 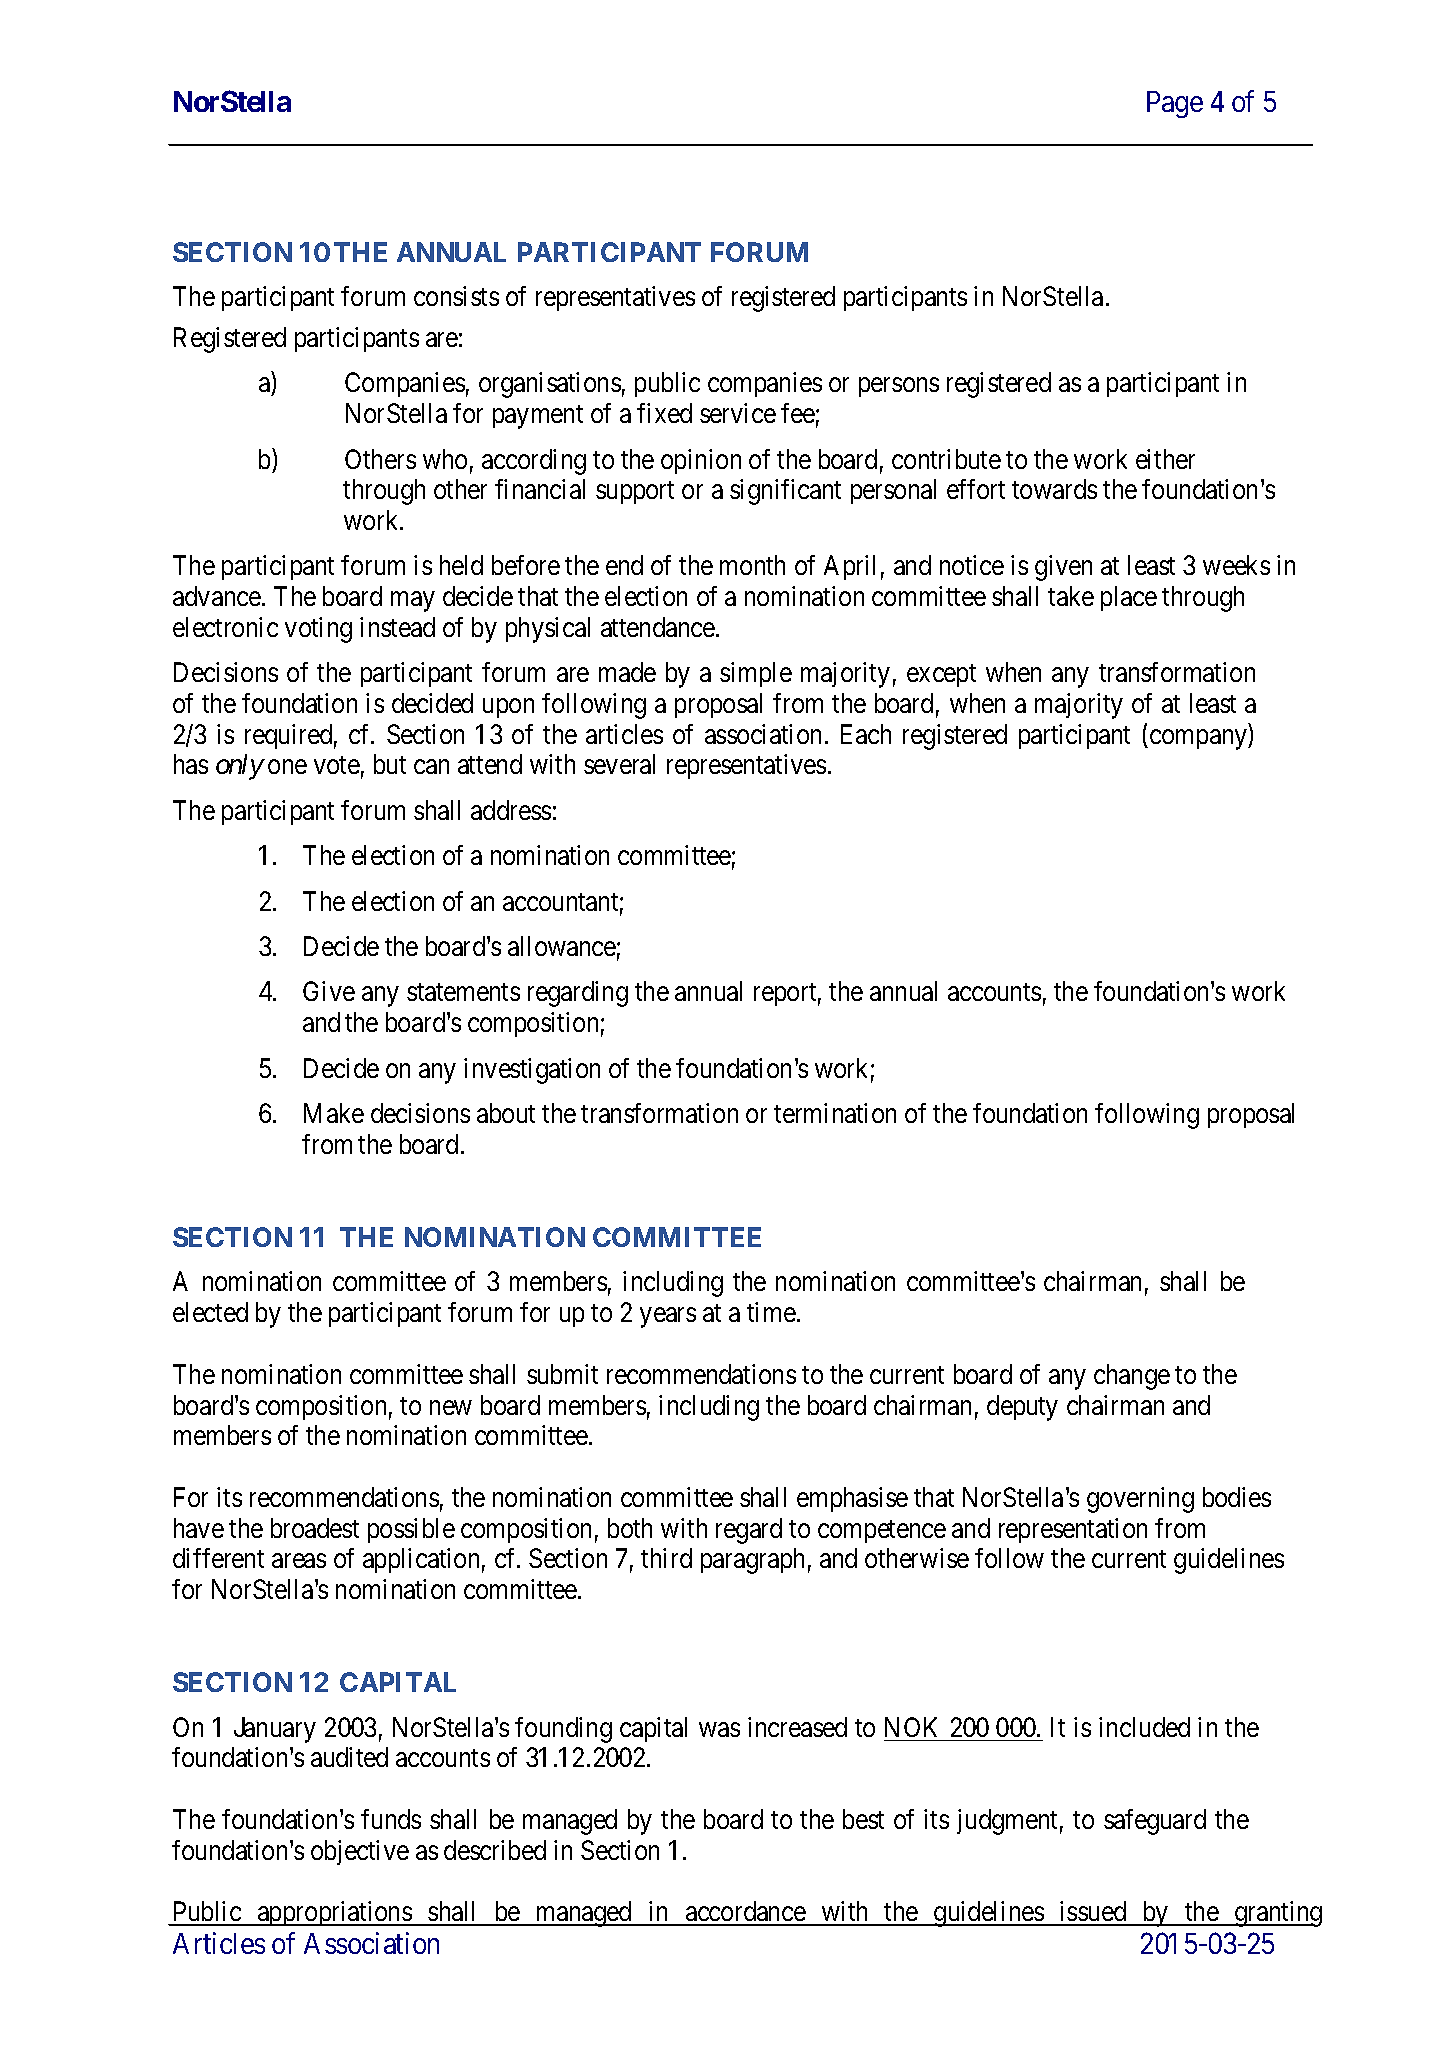 I want to click on accordance, so click(x=745, y=1913).
